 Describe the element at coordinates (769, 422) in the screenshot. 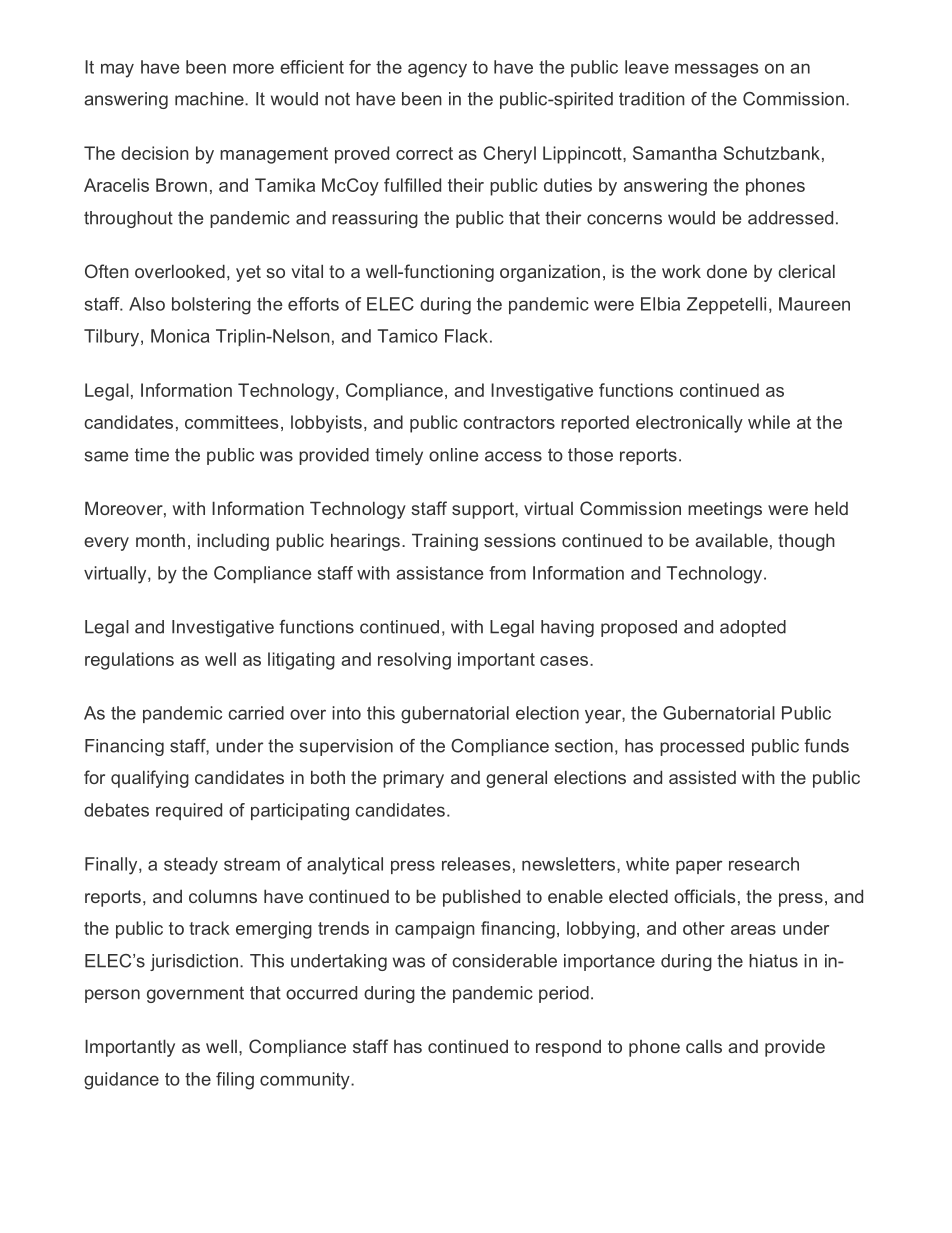

I see `while` at that location.
